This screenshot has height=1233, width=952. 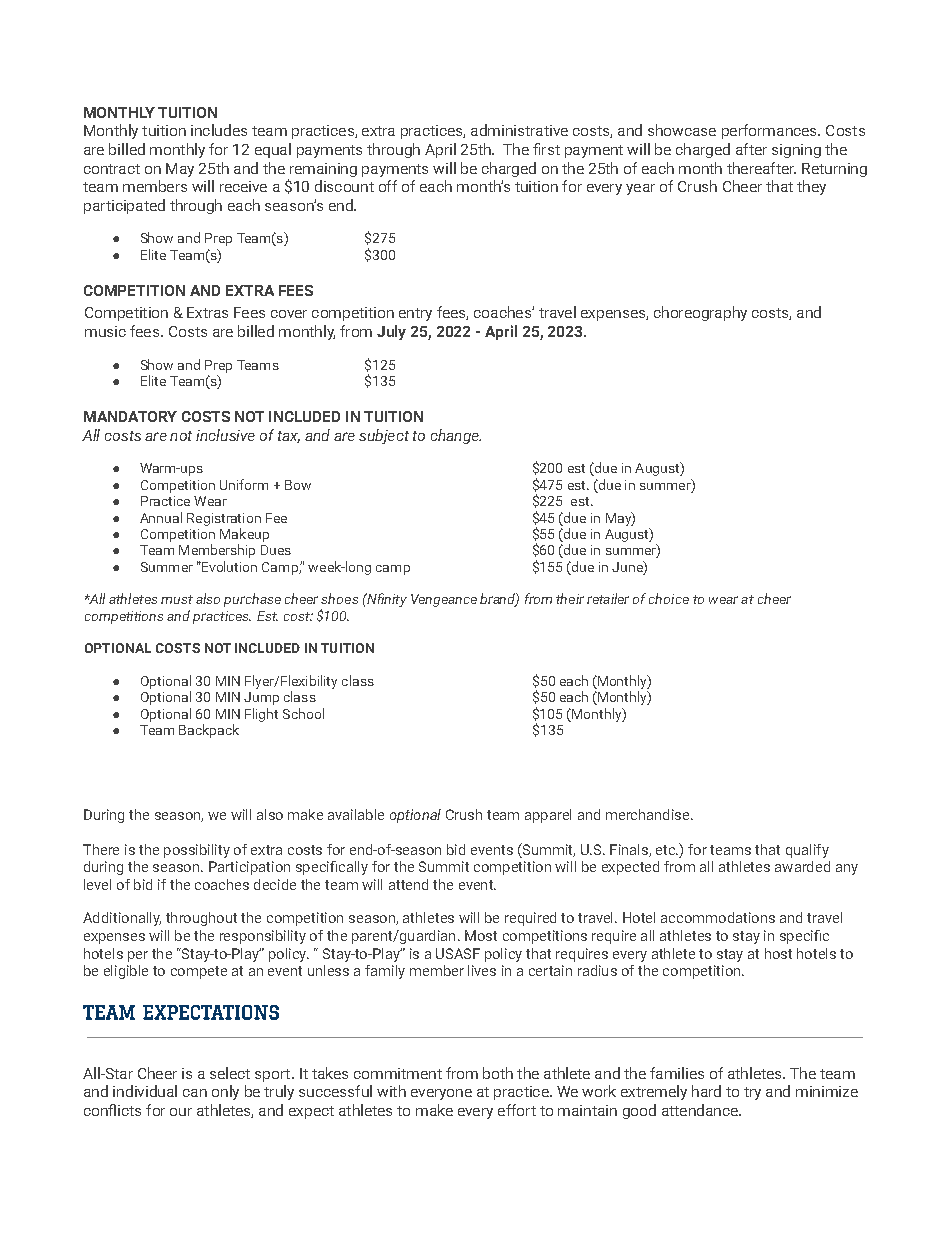 What do you see at coordinates (796, 151) in the screenshot?
I see `signing` at bounding box center [796, 151].
